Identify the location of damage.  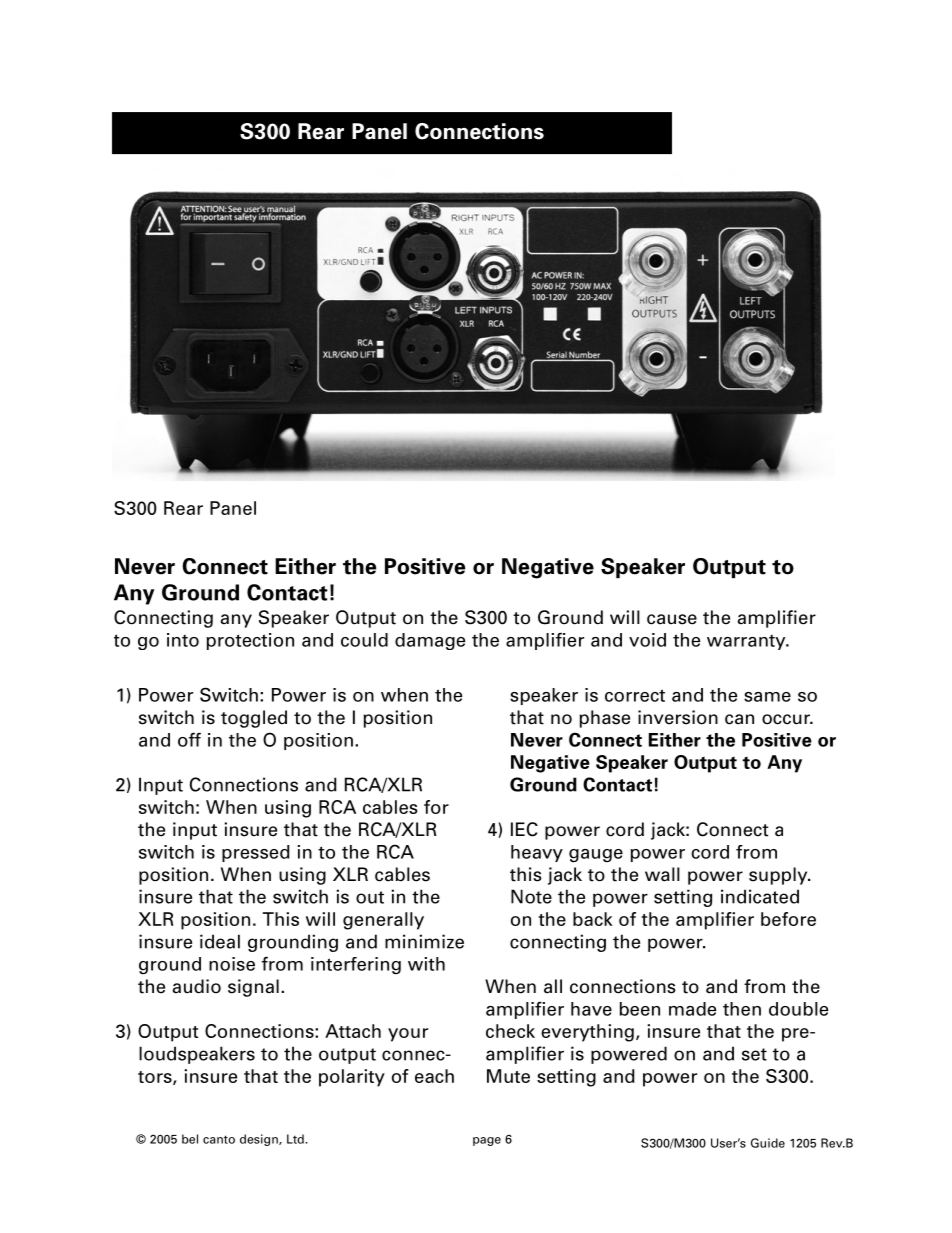
(430, 641).
